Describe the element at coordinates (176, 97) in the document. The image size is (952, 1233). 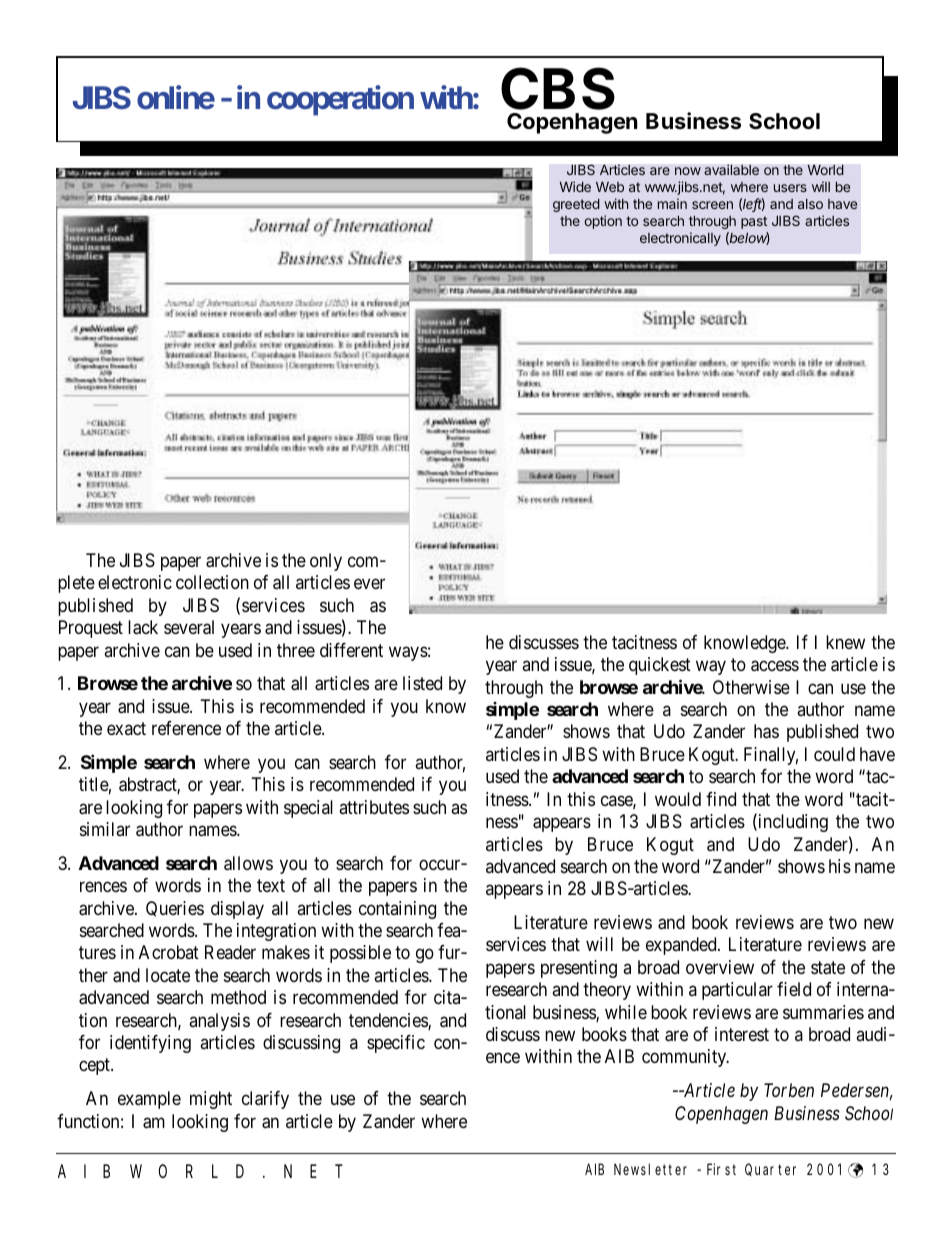
I see `online` at that location.
